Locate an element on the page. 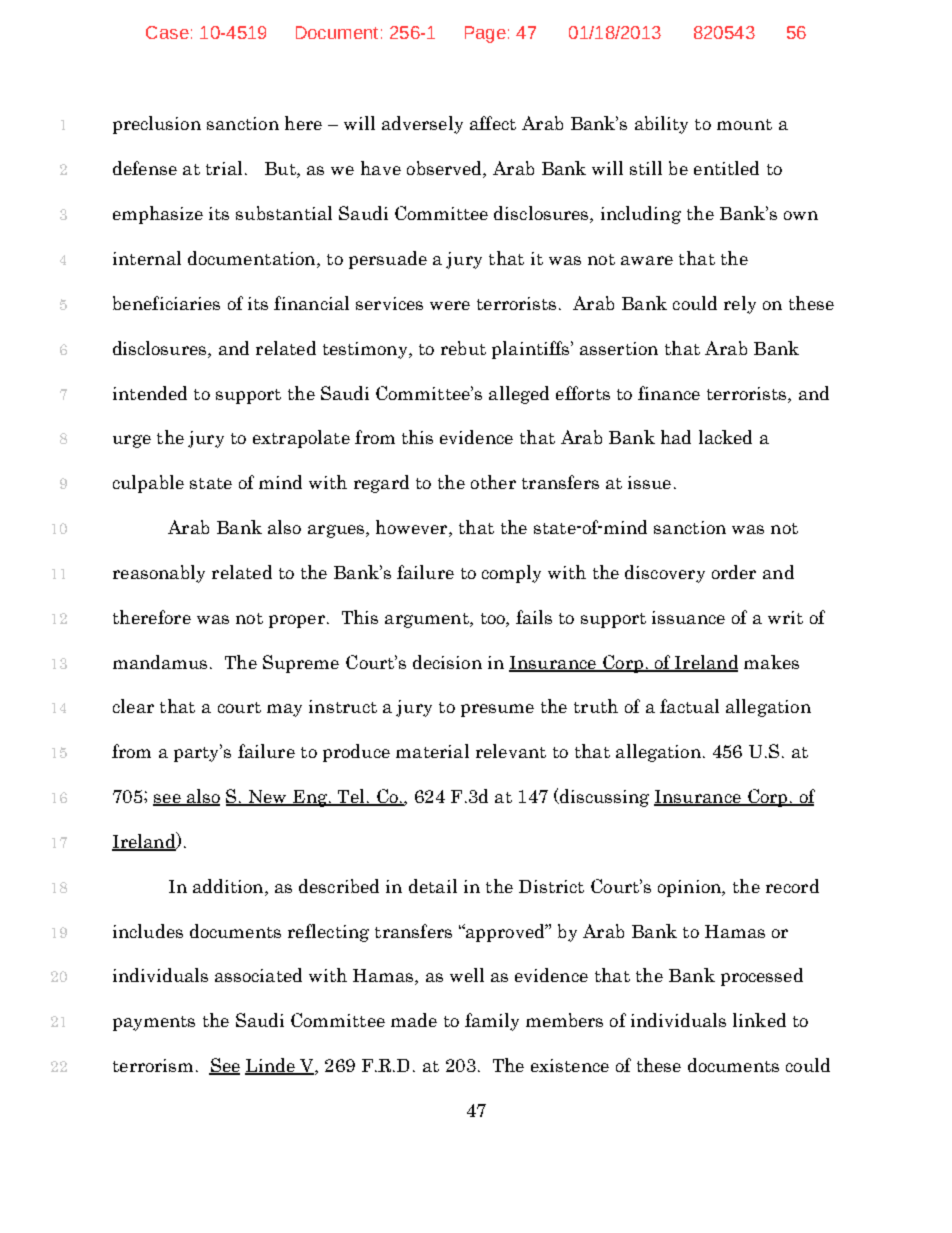 Image resolution: width=952 pixels, height=1233 pixels. payments is located at coordinates (154, 1023).
